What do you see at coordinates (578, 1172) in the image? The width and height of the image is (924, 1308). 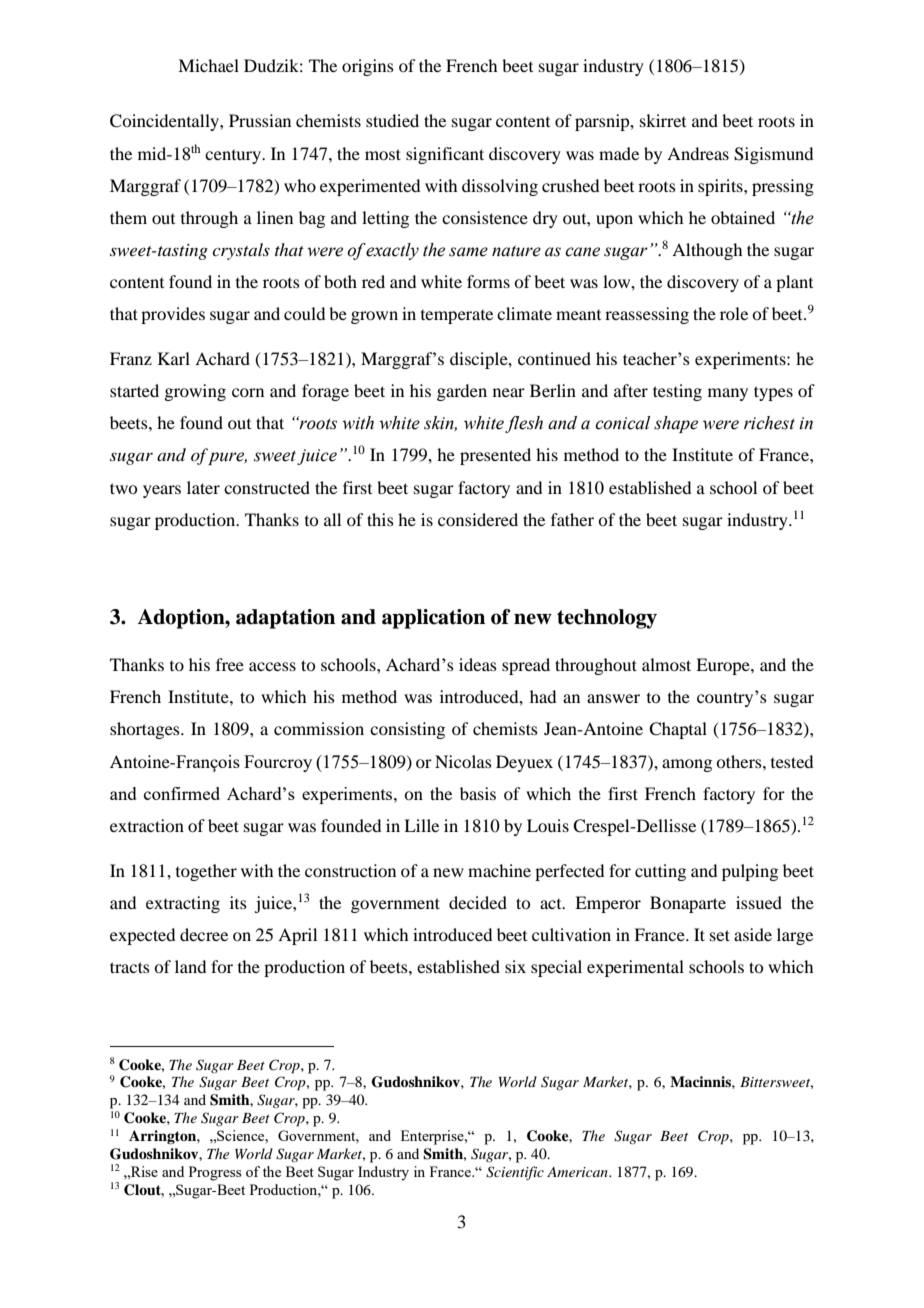 I see `American` at bounding box center [578, 1172].
